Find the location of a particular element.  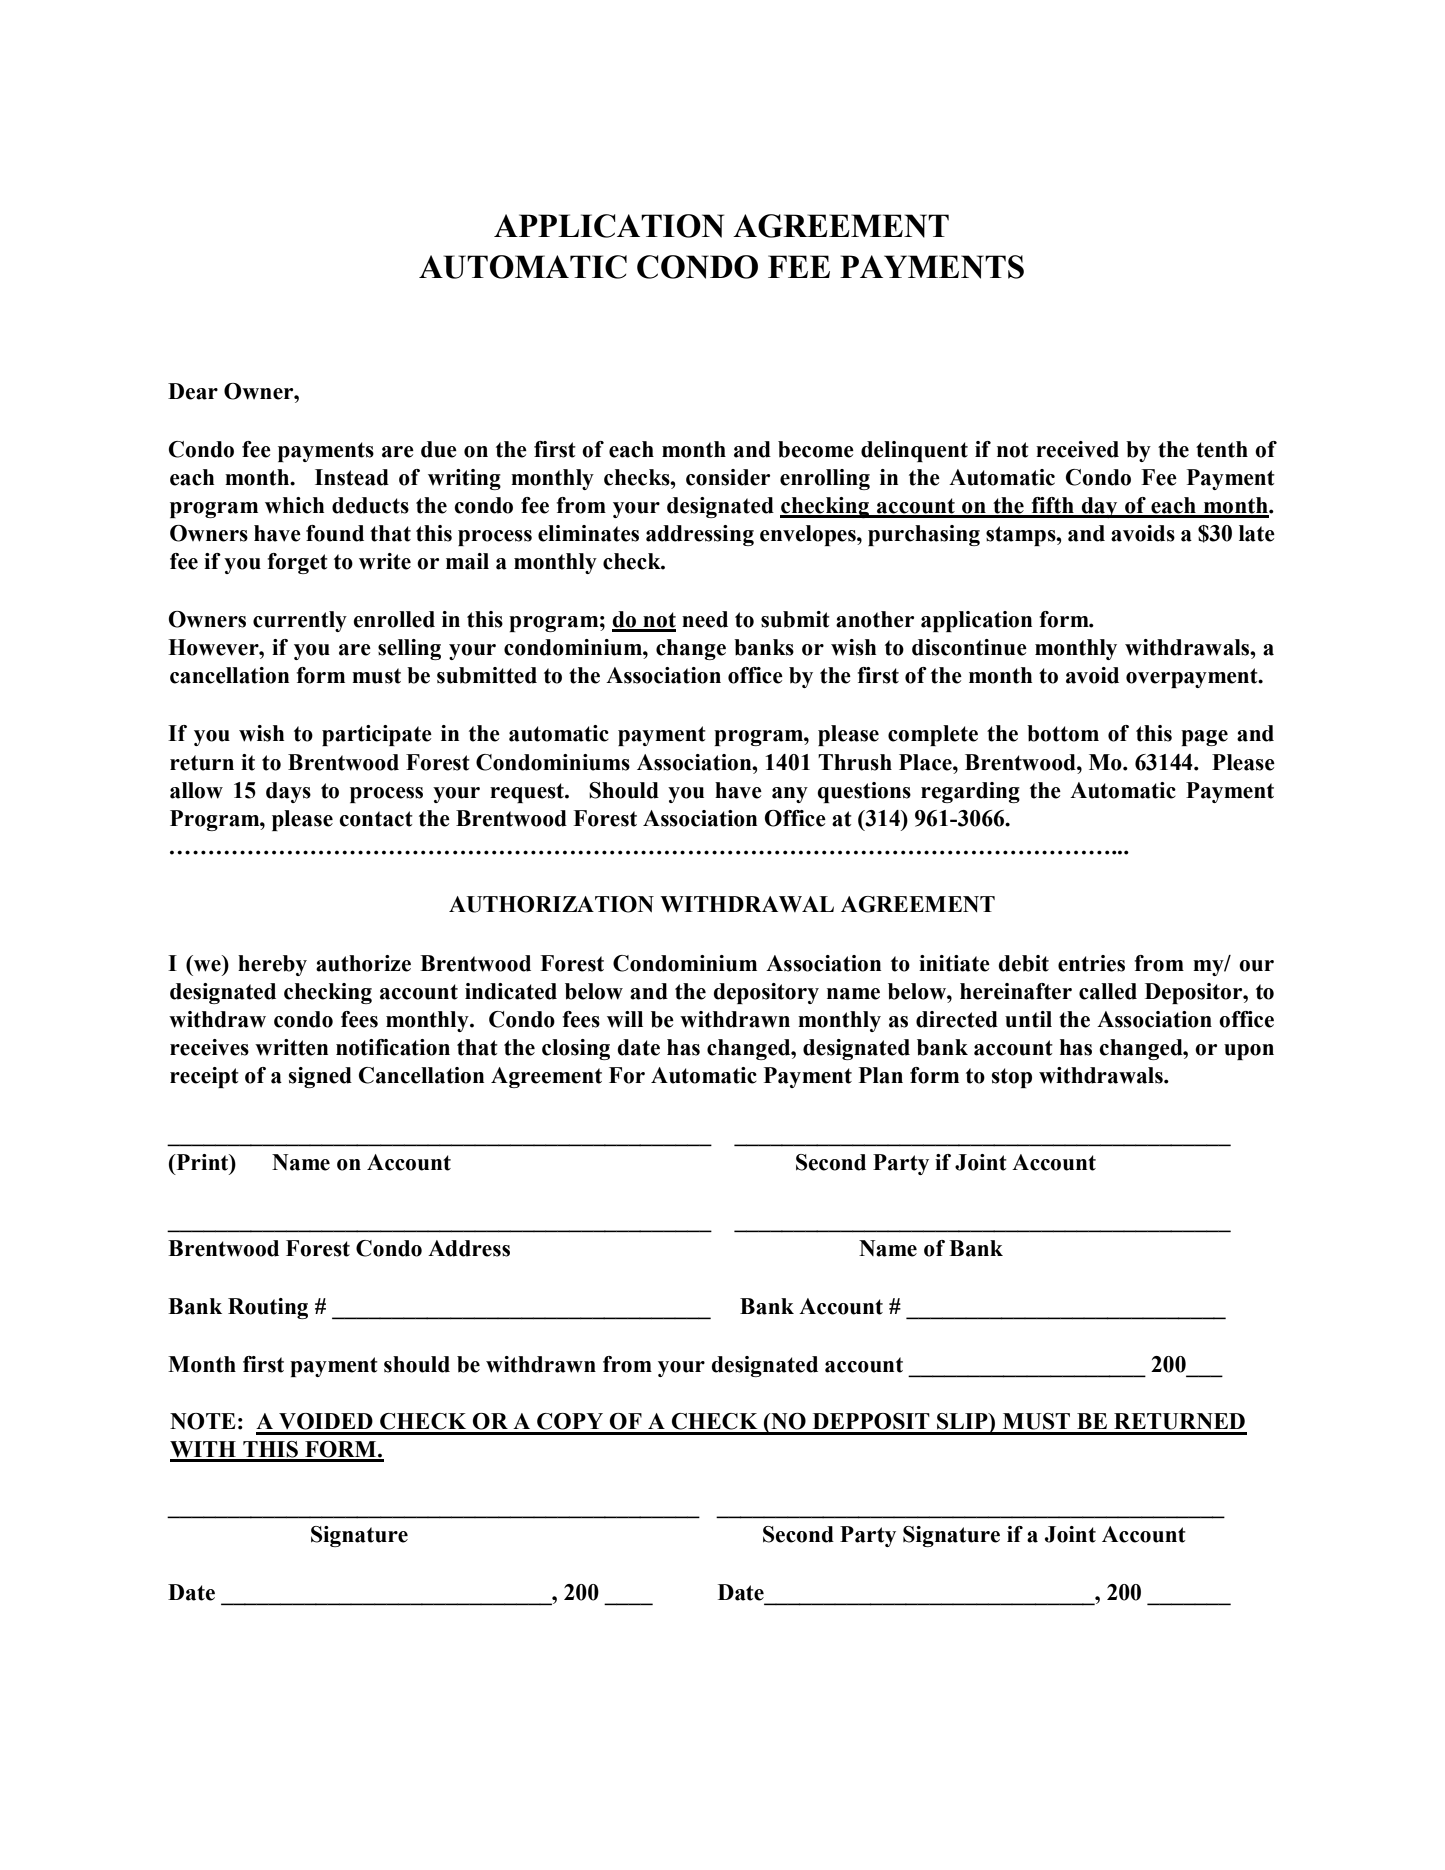

signed is located at coordinates (320, 1077).
